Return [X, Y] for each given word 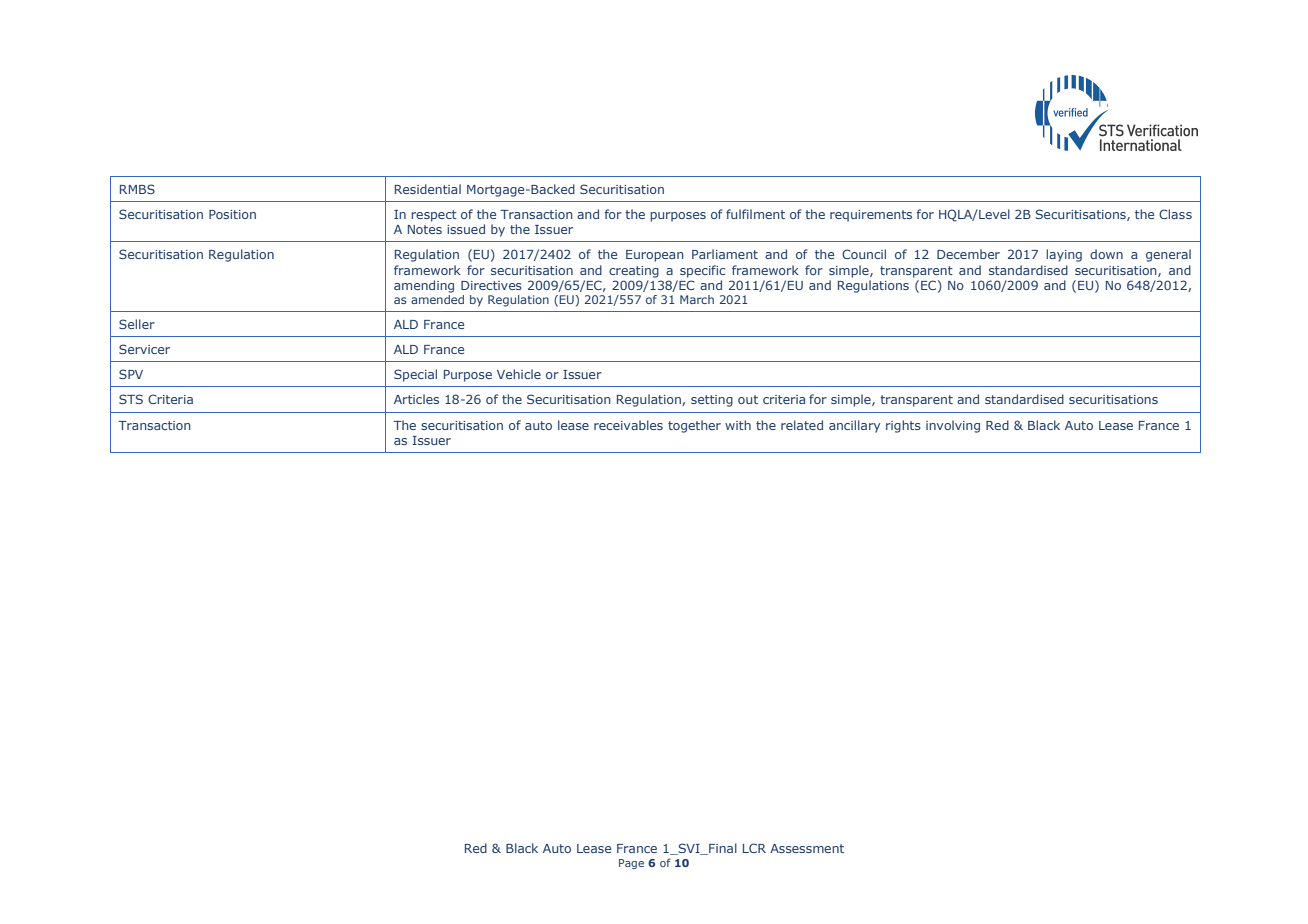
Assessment [807, 848]
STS [131, 399]
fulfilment [755, 214]
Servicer [144, 349]
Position [232, 214]
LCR [754, 848]
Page [631, 864]
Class [1175, 214]
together [694, 426]
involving [953, 426]
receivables [628, 425]
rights [903, 426]
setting [712, 401]
